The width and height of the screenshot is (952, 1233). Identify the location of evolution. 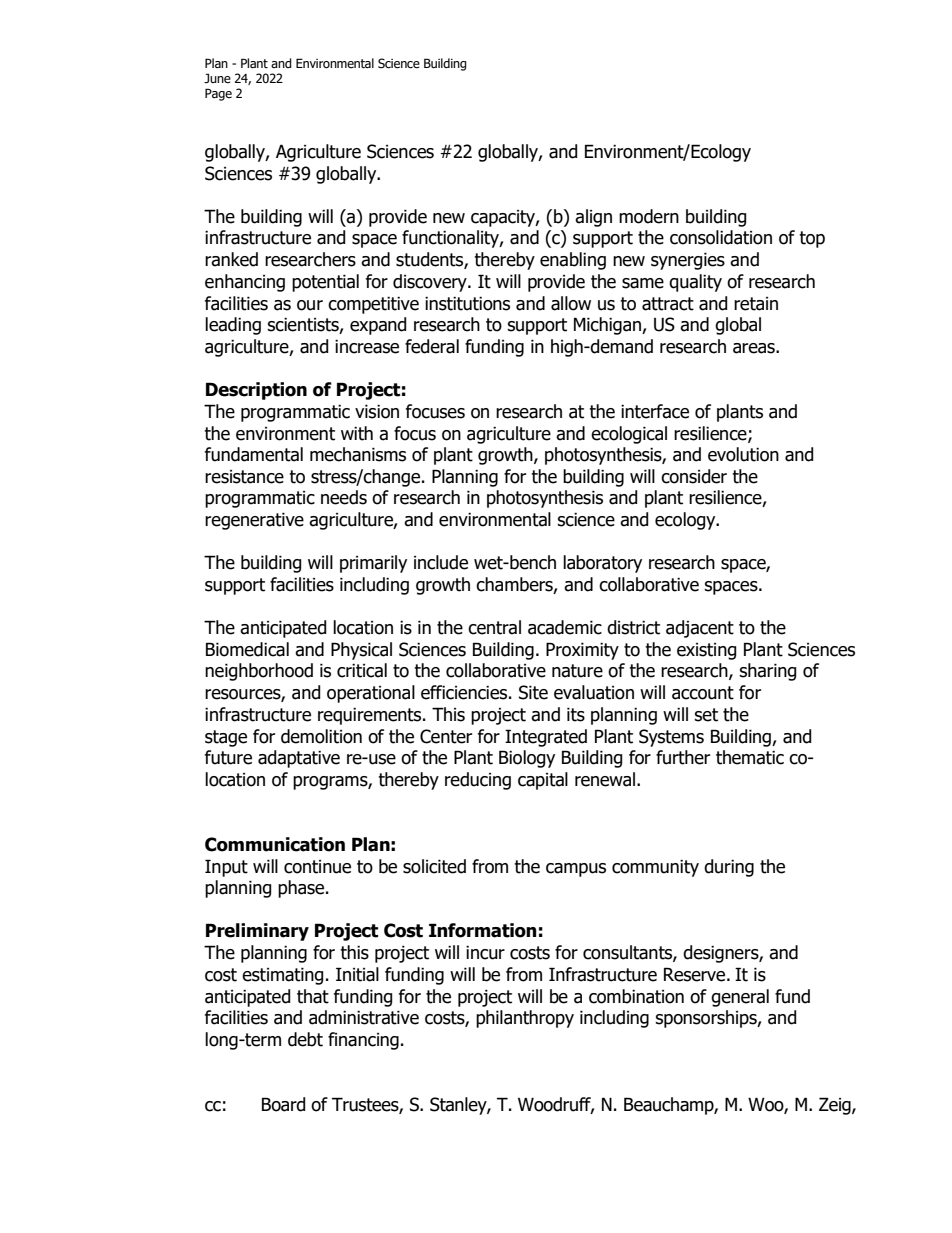
(743, 454).
